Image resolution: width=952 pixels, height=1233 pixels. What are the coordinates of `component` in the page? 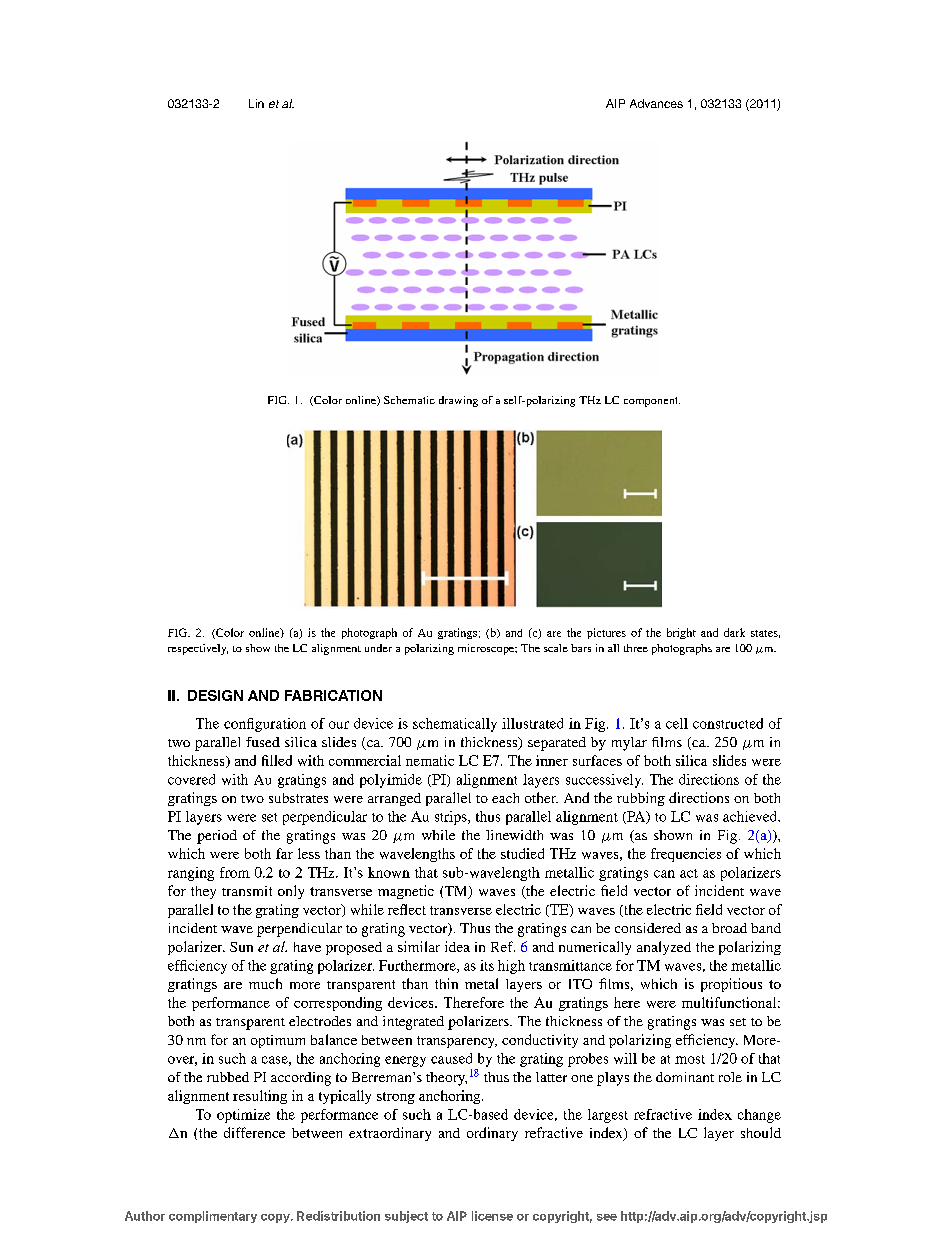 It's located at (652, 402).
